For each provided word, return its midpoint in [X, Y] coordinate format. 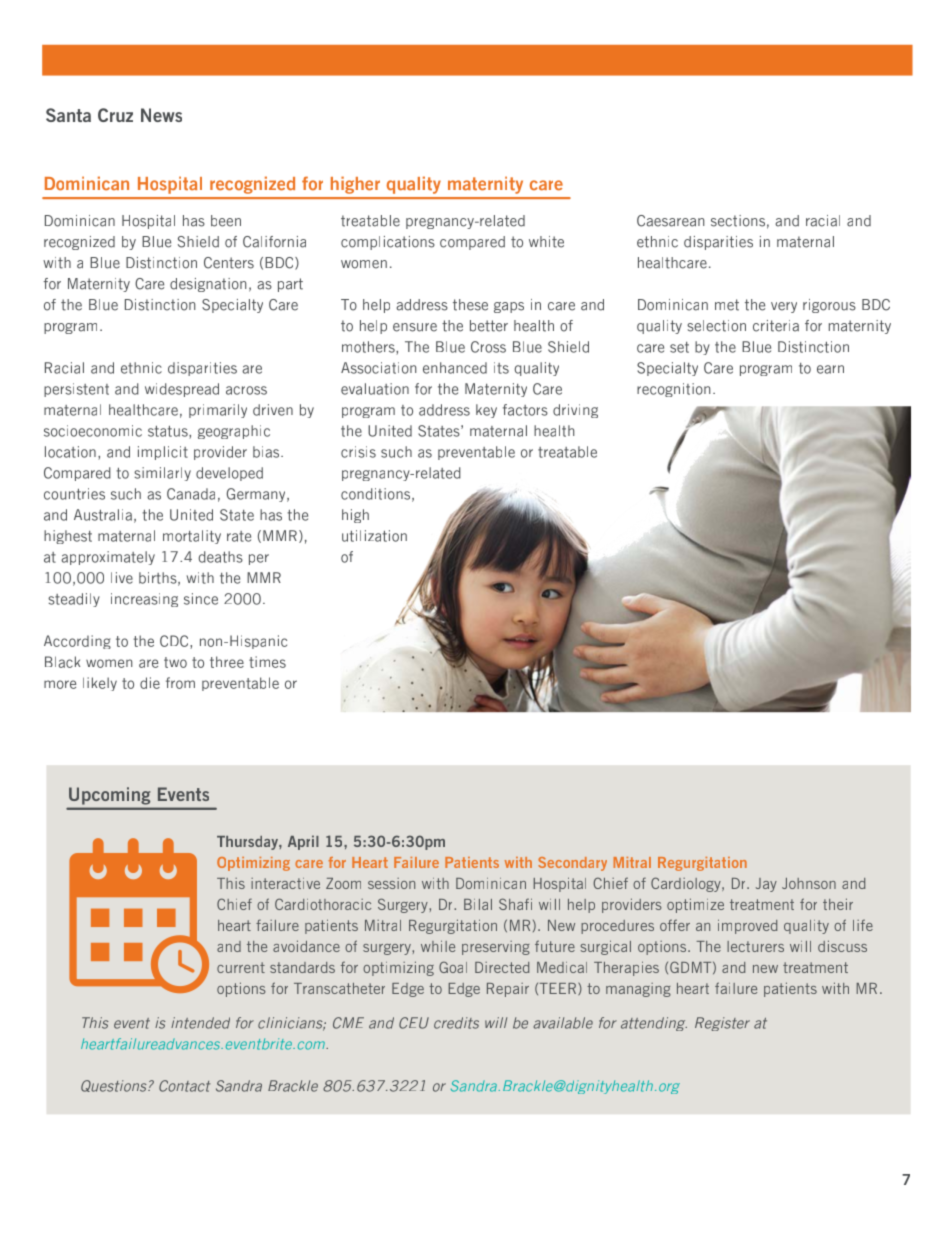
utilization [374, 536]
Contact [185, 1086]
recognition [673, 390]
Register [722, 1024]
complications [388, 243]
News [161, 115]
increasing [144, 600]
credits [456, 1023]
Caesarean [670, 221]
